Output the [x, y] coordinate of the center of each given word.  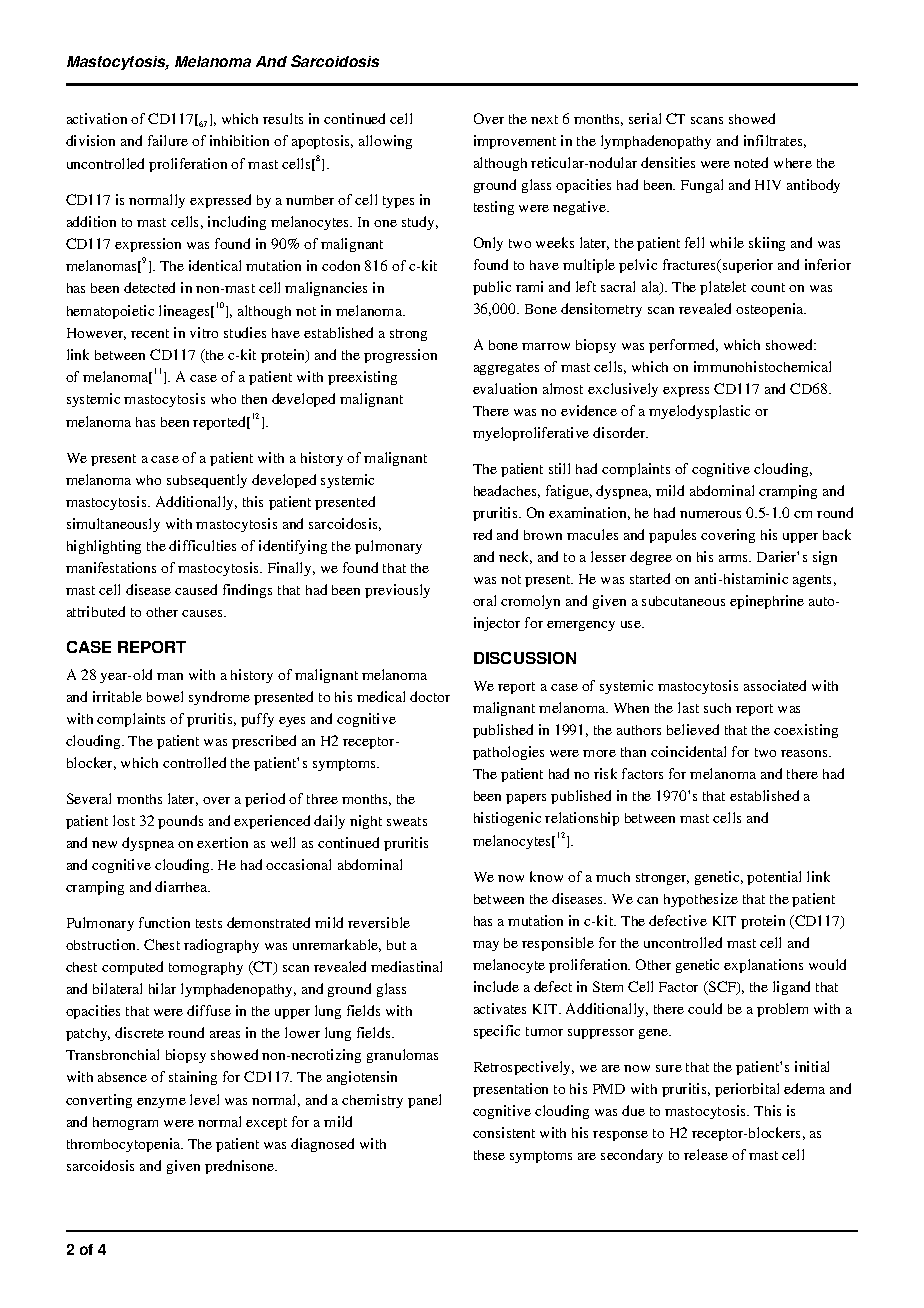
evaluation [505, 388]
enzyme [161, 1103]
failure [168, 140]
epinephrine [767, 602]
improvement [515, 142]
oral [484, 600]
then [254, 399]
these [489, 1155]
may [486, 946]
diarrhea [182, 886]
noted [751, 162]
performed [683, 346]
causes [203, 613]
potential [774, 878]
